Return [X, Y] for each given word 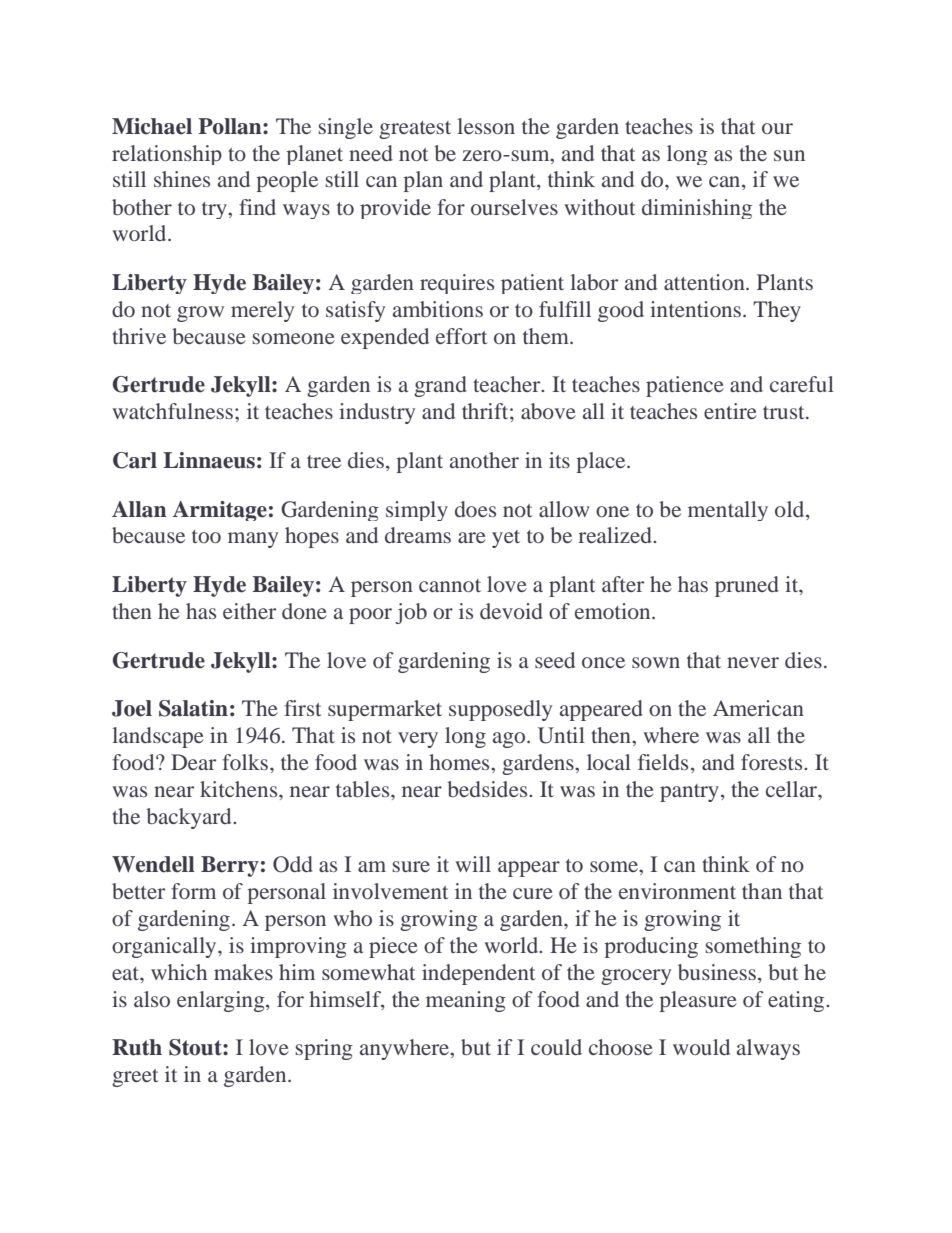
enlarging [222, 1001]
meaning [466, 1001]
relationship [167, 155]
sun [789, 155]
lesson [486, 126]
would [701, 1047]
